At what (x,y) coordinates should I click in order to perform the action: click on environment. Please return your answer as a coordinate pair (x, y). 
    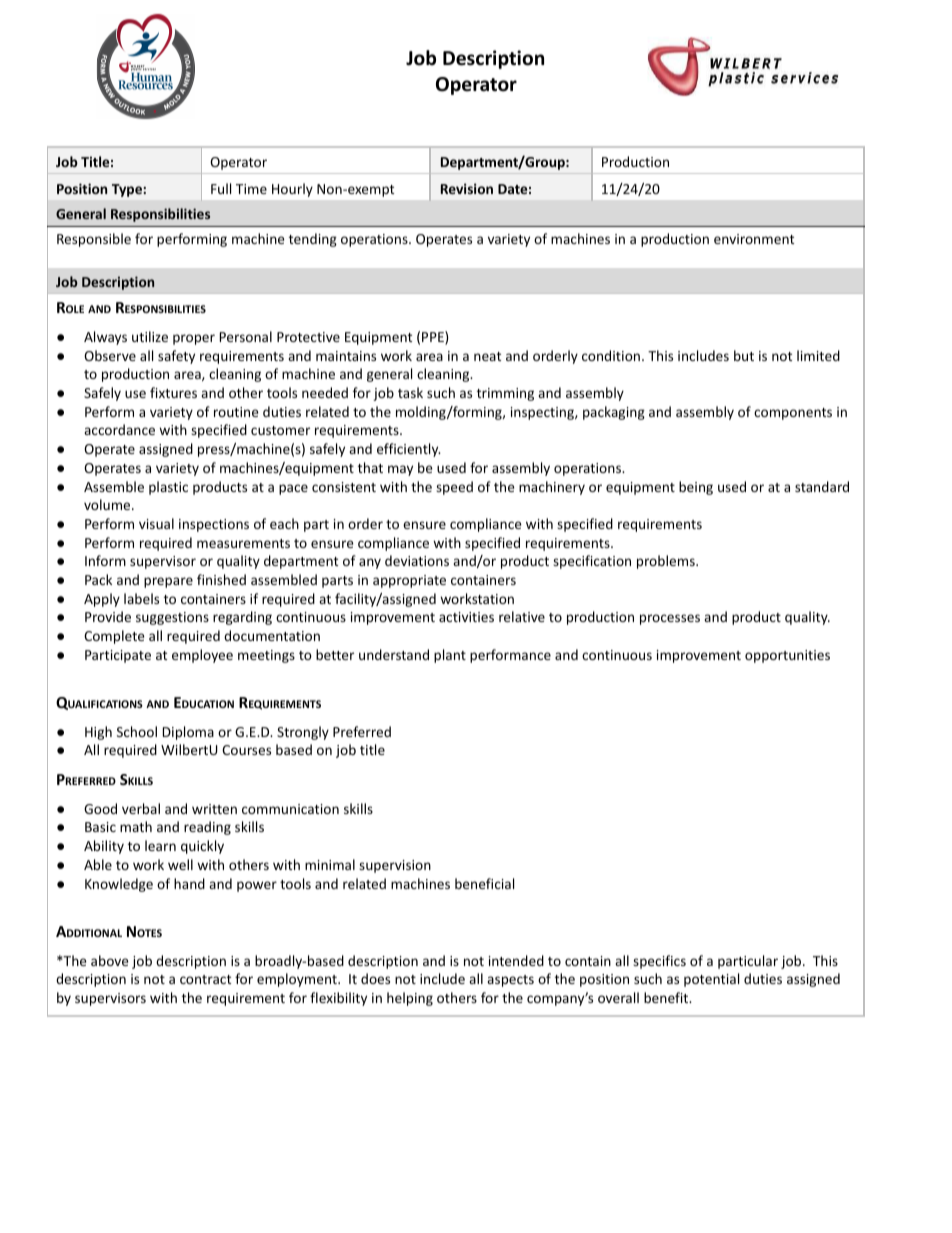
    Looking at the image, I should click on (754, 239).
